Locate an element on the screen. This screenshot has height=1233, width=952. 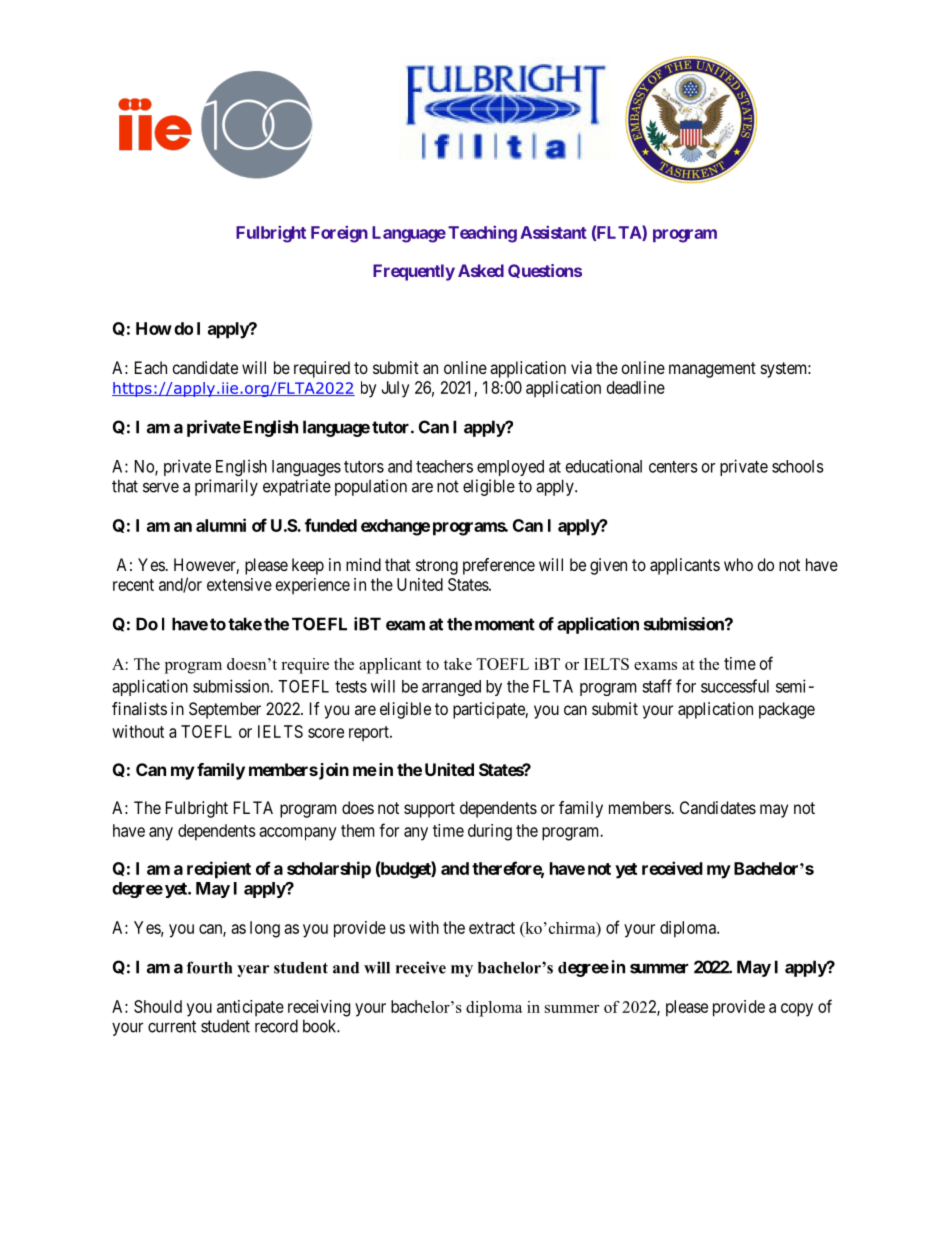
anticipate is located at coordinates (250, 1008).
